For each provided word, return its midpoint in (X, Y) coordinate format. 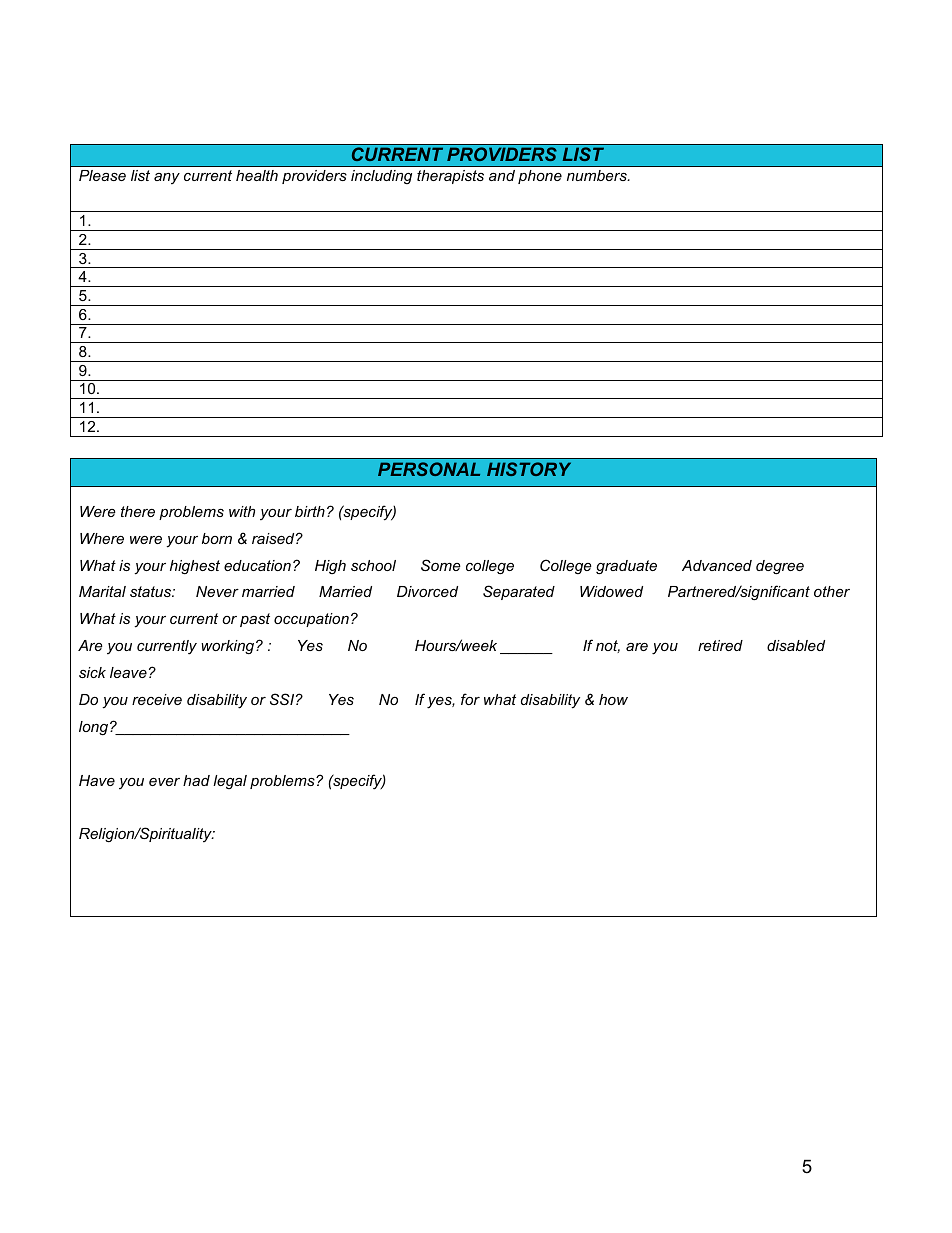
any (167, 179)
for (470, 699)
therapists (450, 177)
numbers (598, 175)
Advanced (717, 565)
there (138, 511)
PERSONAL (429, 469)
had (196, 780)
